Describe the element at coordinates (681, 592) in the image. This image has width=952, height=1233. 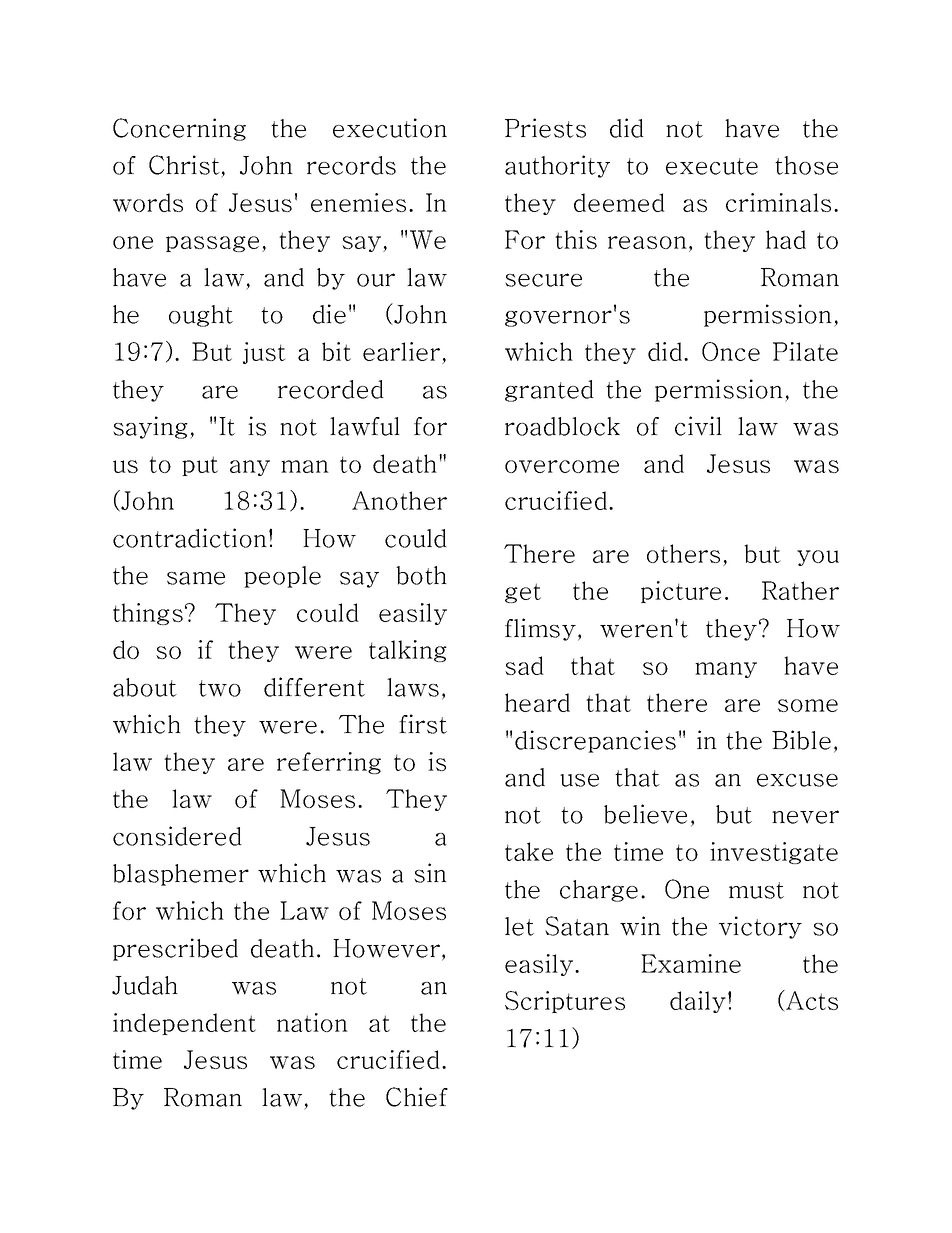
I see `picture` at that location.
